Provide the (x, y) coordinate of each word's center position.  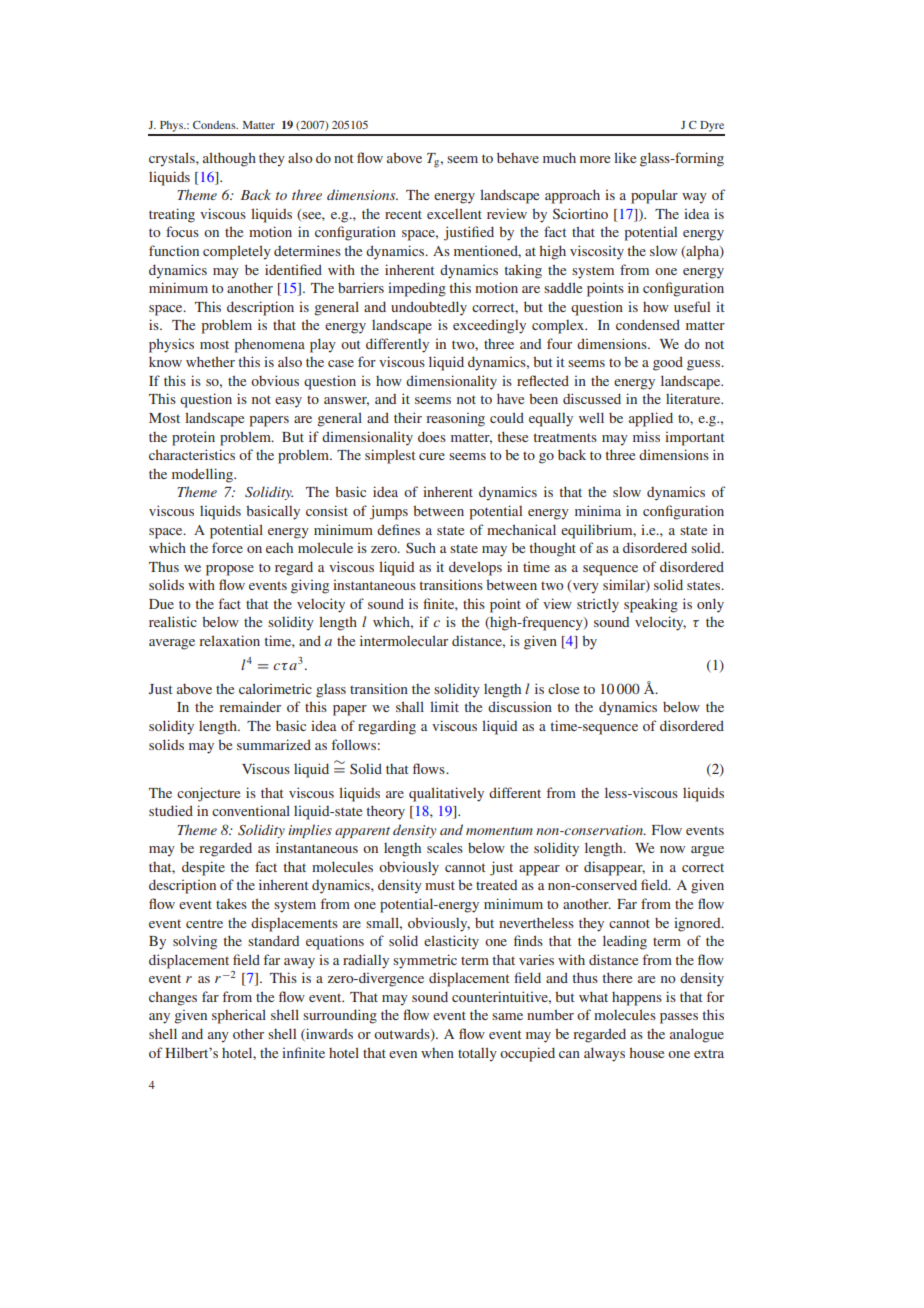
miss (646, 436)
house (647, 1052)
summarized (274, 744)
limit (444, 706)
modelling (203, 475)
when (437, 1053)
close (563, 688)
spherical (239, 1016)
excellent (454, 213)
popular (654, 196)
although (229, 159)
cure (432, 456)
